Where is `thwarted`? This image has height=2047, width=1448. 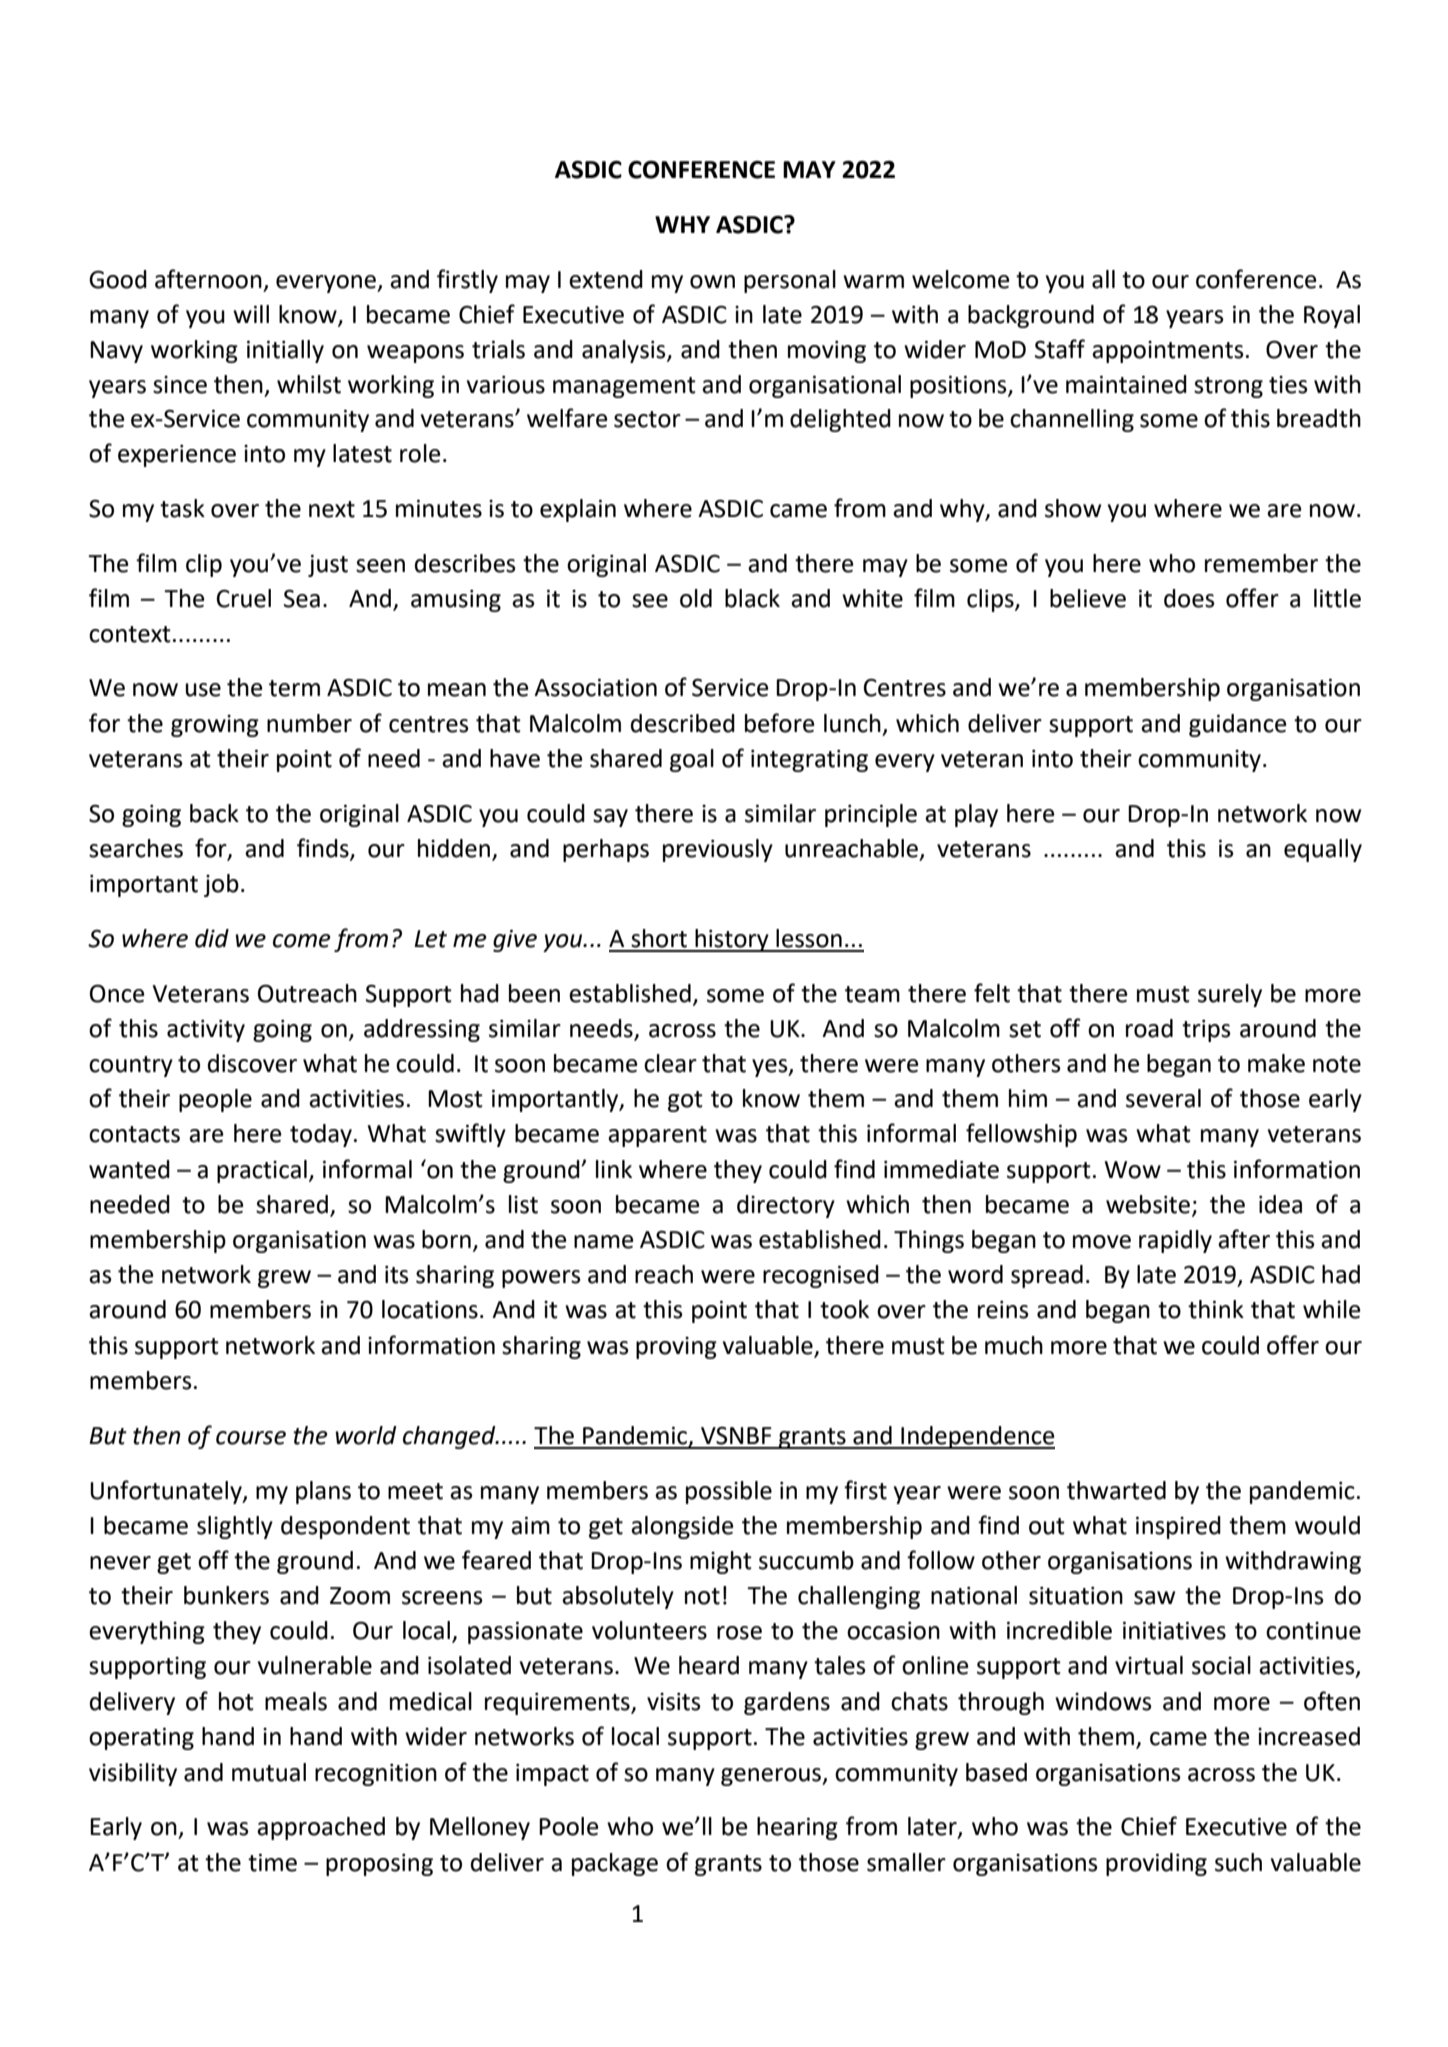
thwarted is located at coordinates (1116, 1490).
